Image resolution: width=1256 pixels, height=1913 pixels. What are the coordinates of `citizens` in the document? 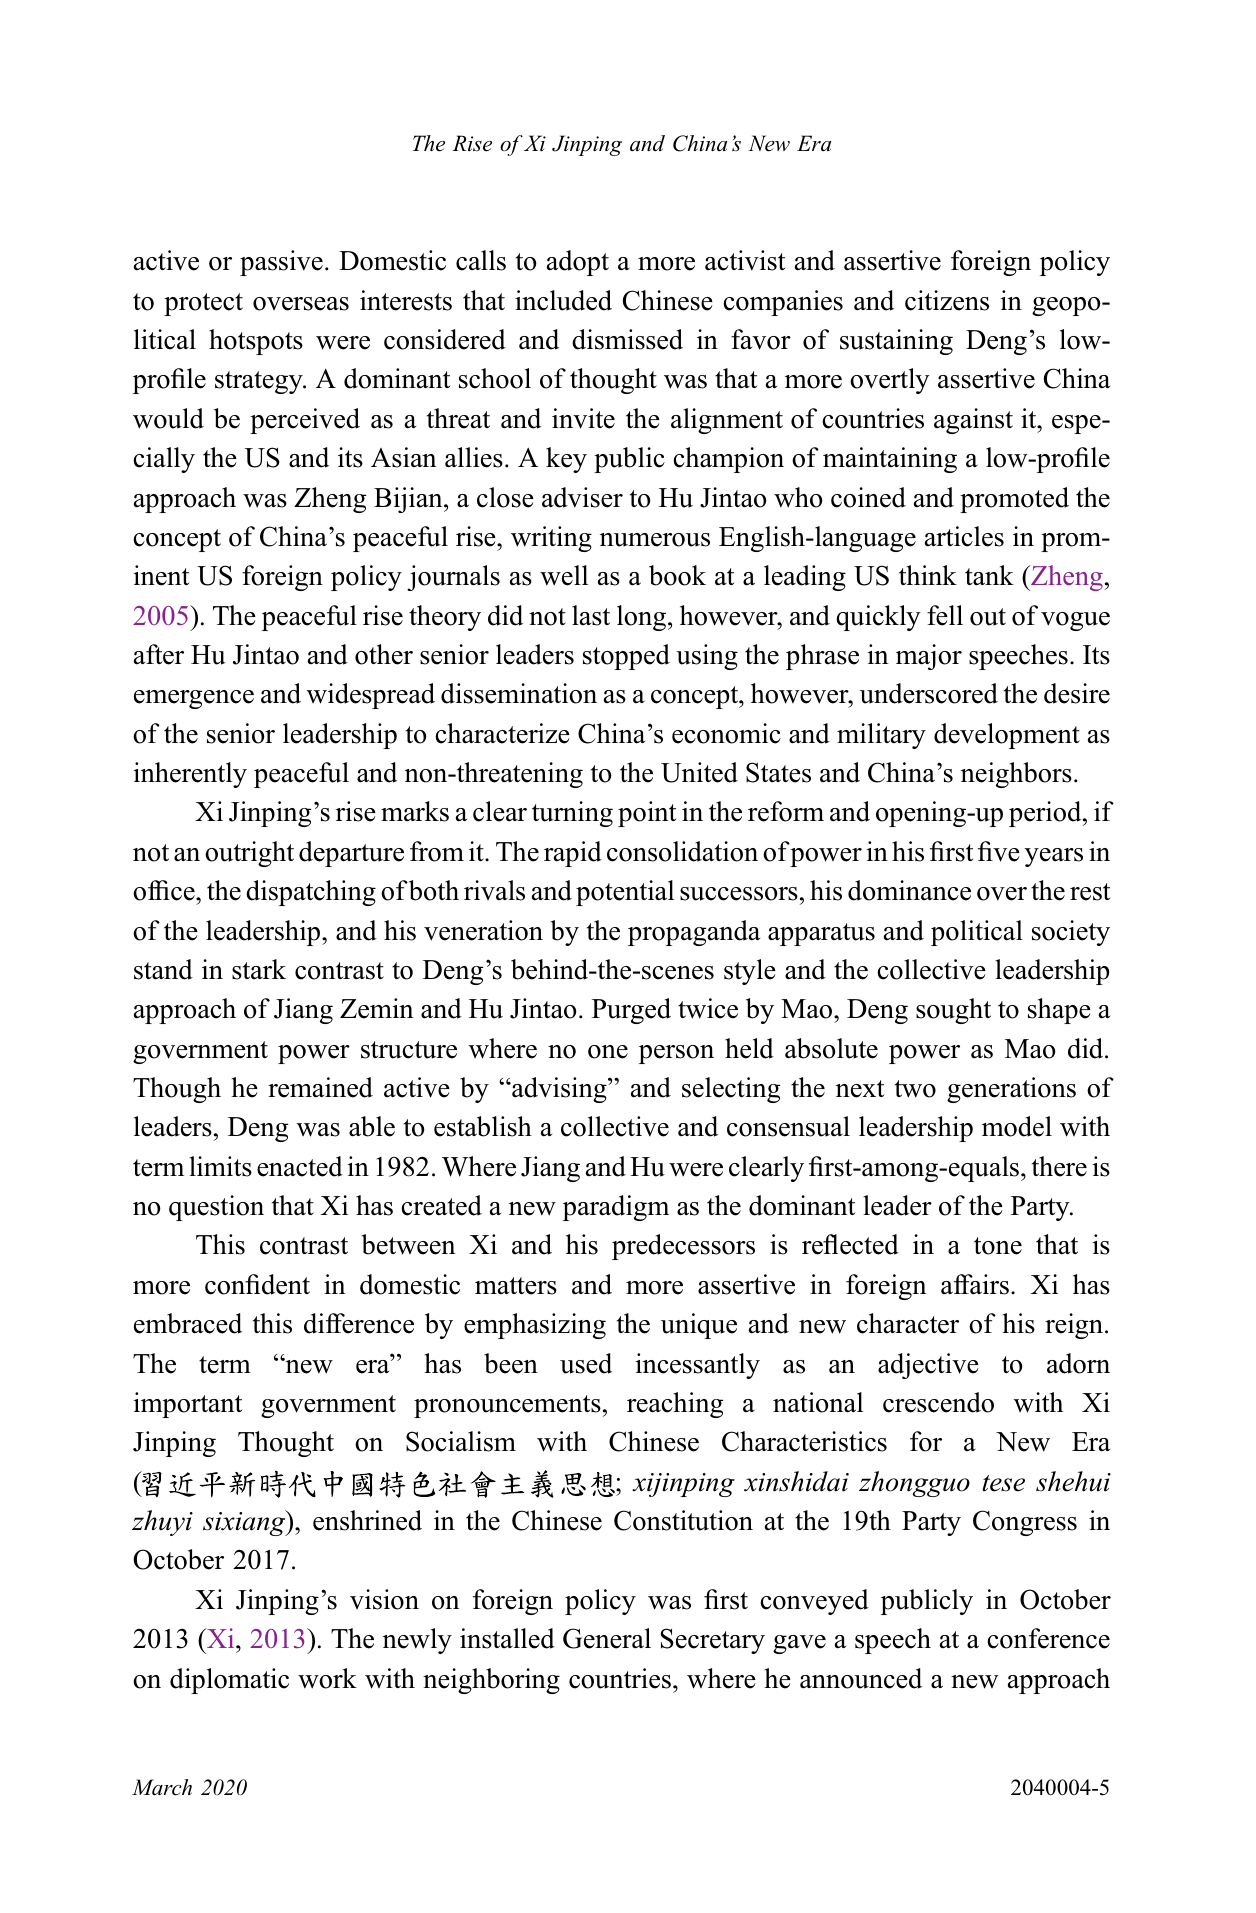 It's located at (947, 300).
